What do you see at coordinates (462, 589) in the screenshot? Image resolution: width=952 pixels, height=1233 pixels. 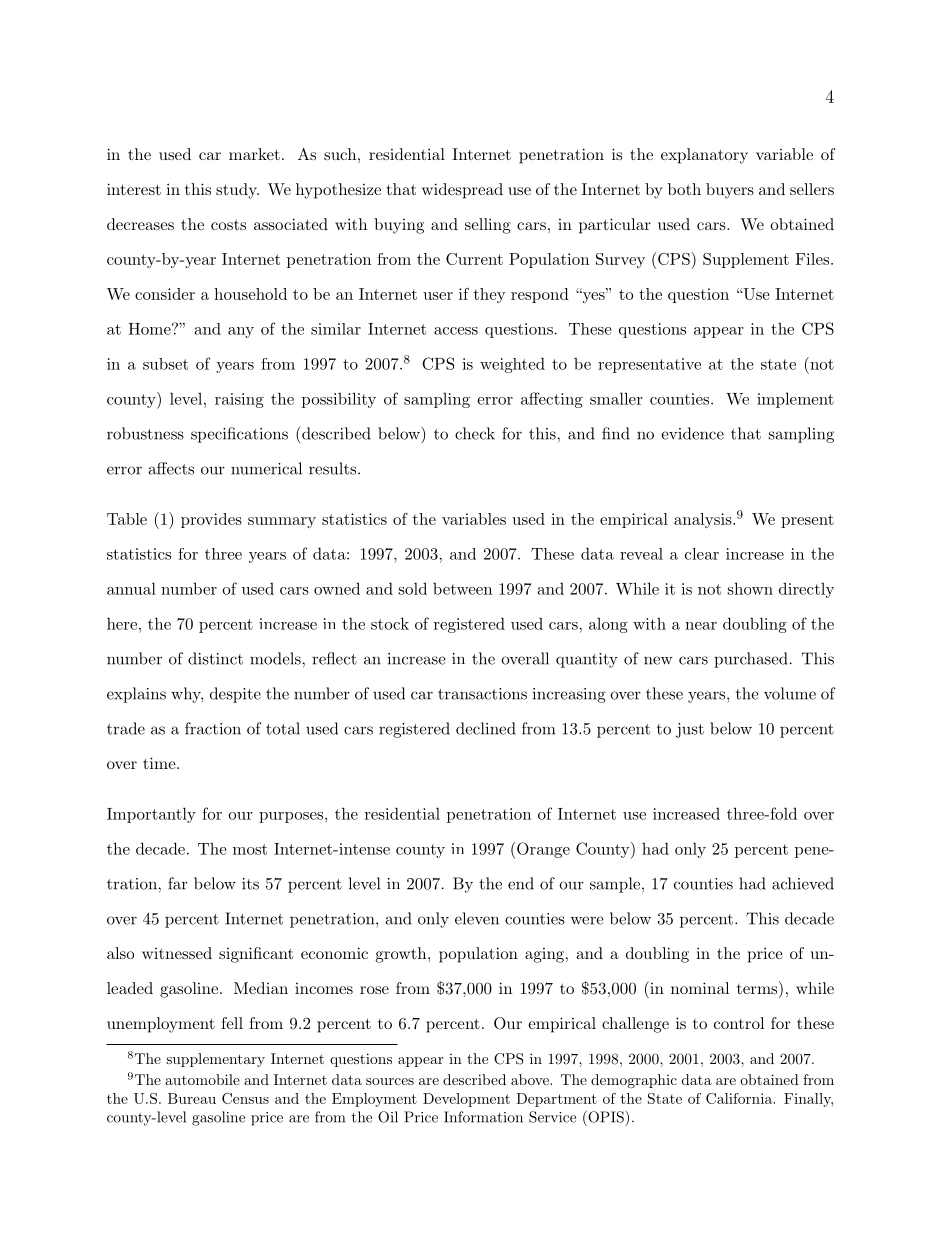 I see `between` at bounding box center [462, 589].
